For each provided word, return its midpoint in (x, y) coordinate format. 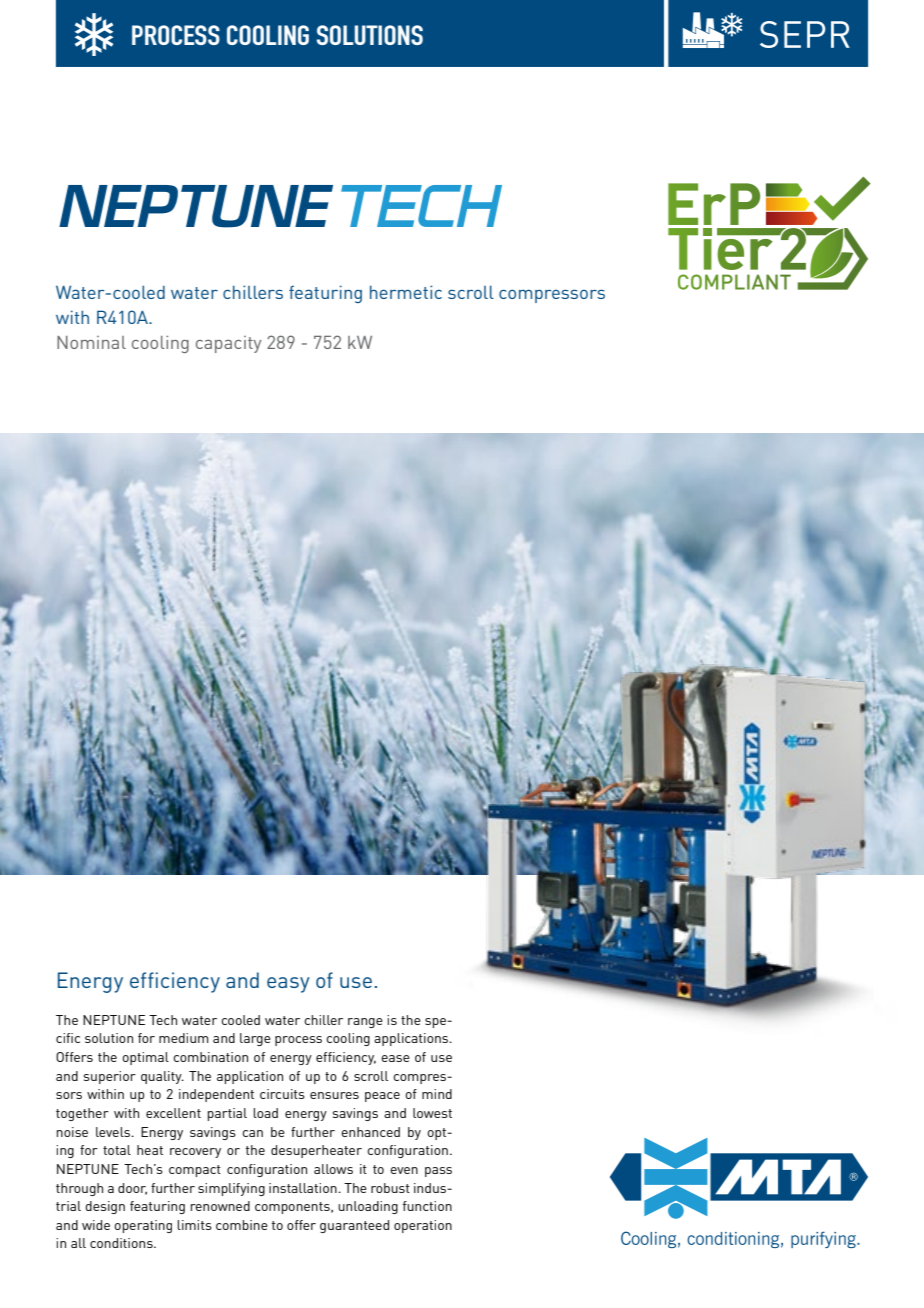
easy (288, 985)
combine (242, 1225)
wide (96, 1225)
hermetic (406, 292)
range (365, 1023)
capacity (228, 344)
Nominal (91, 342)
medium (184, 1038)
